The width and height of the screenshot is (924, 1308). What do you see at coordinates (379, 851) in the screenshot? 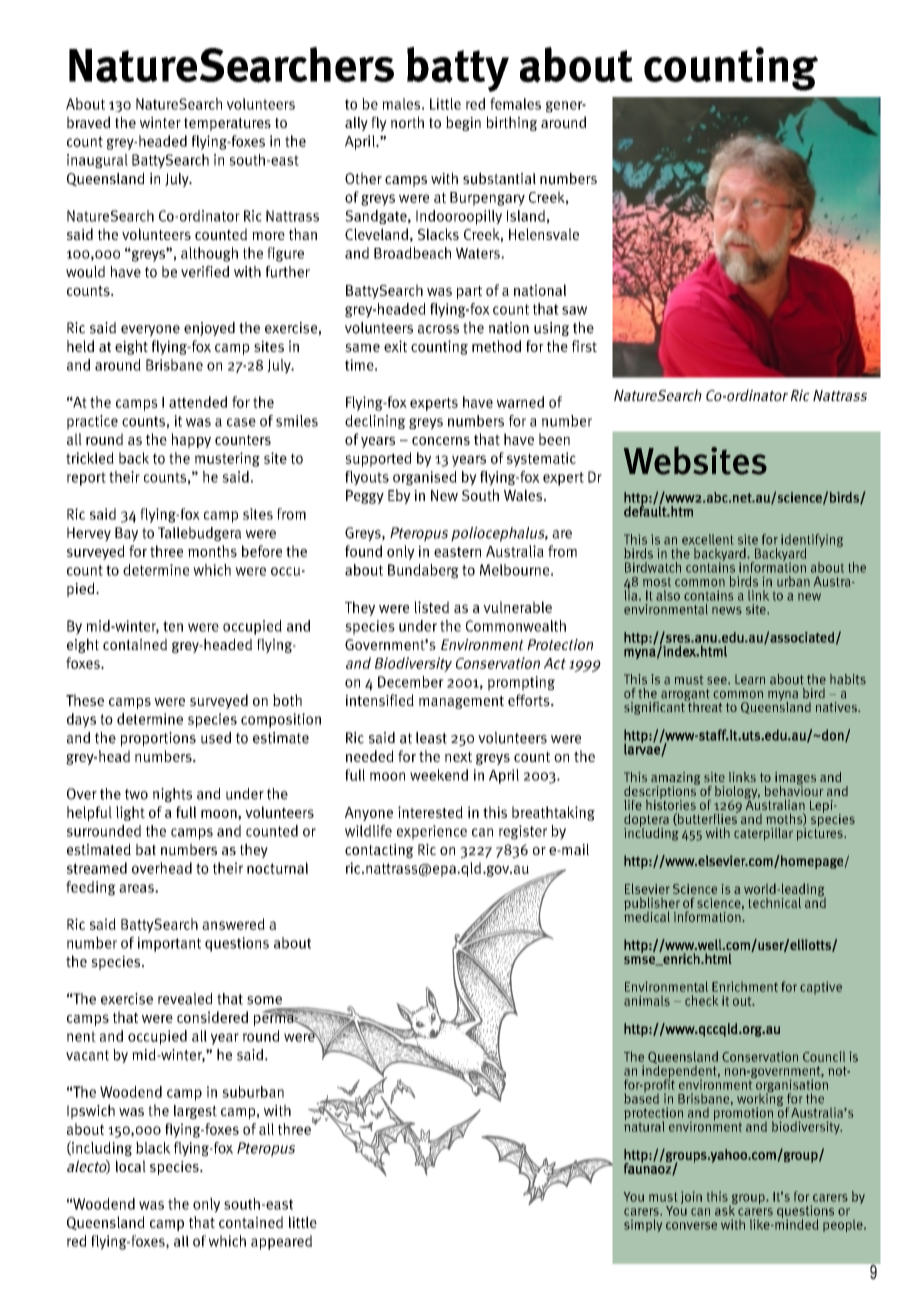
I see `contacting` at bounding box center [379, 851].
